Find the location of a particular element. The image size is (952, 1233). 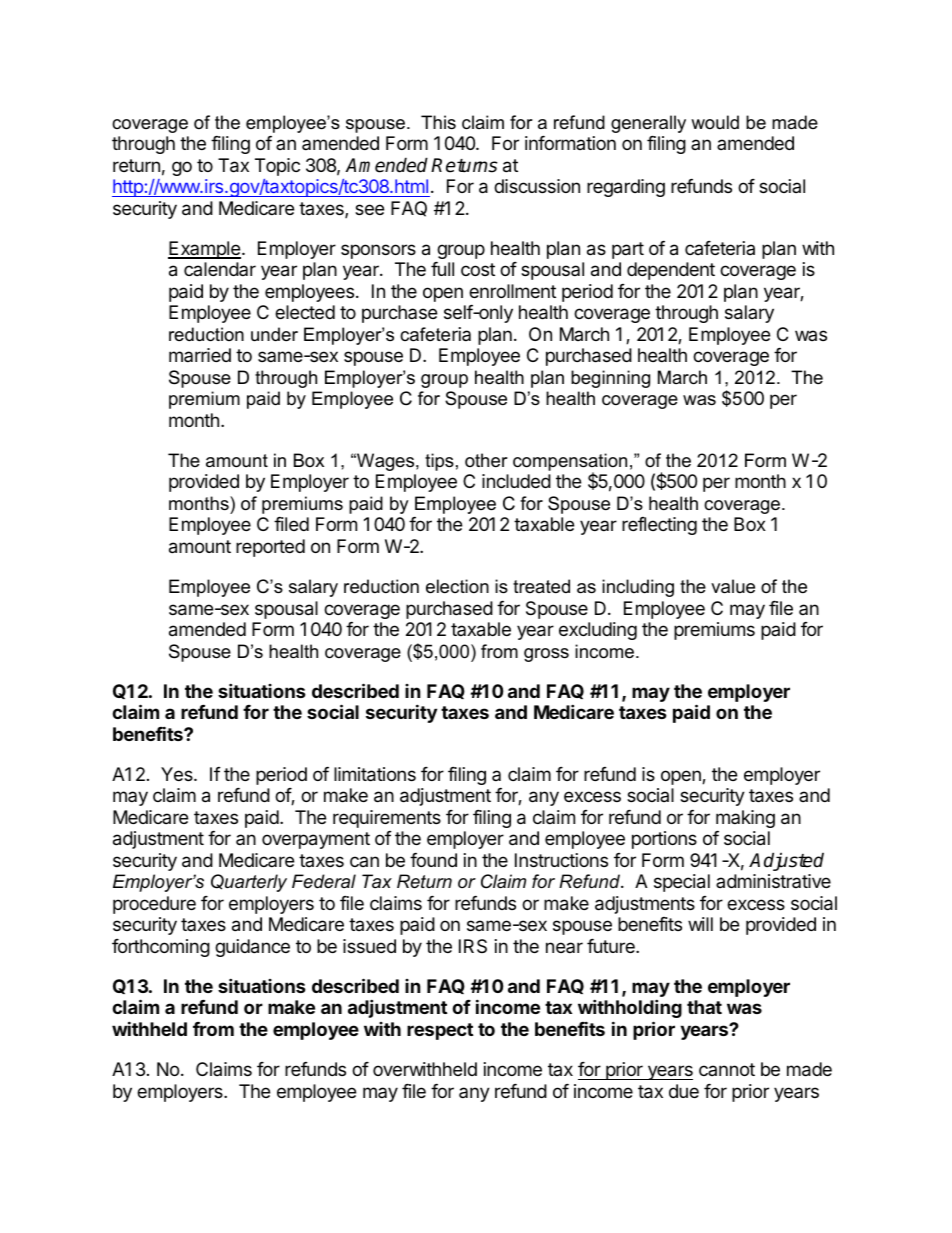

value is located at coordinates (733, 586).
